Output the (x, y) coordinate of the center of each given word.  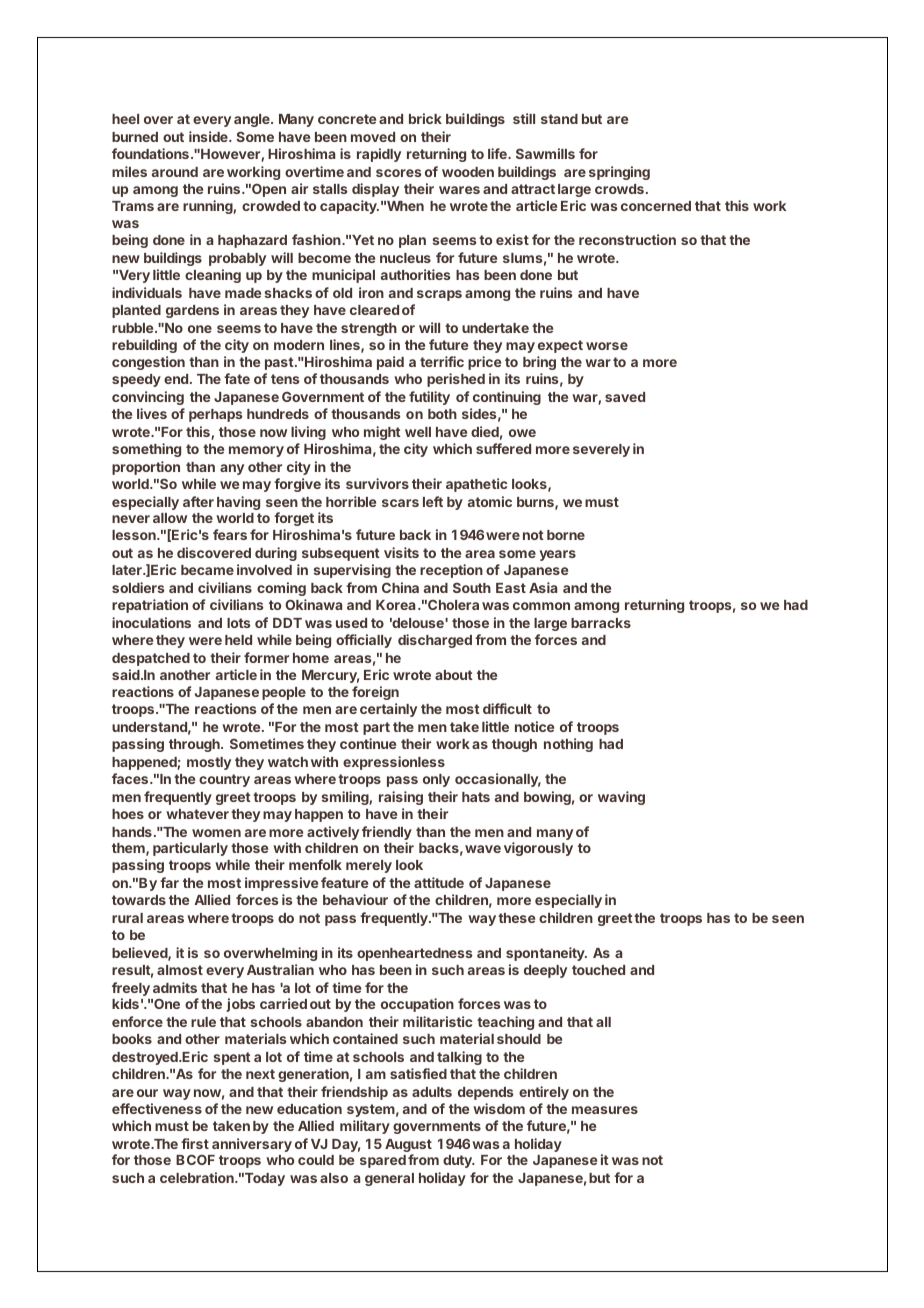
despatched (151, 659)
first (195, 1143)
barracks (601, 623)
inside (209, 136)
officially (364, 641)
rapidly (379, 155)
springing (619, 173)
